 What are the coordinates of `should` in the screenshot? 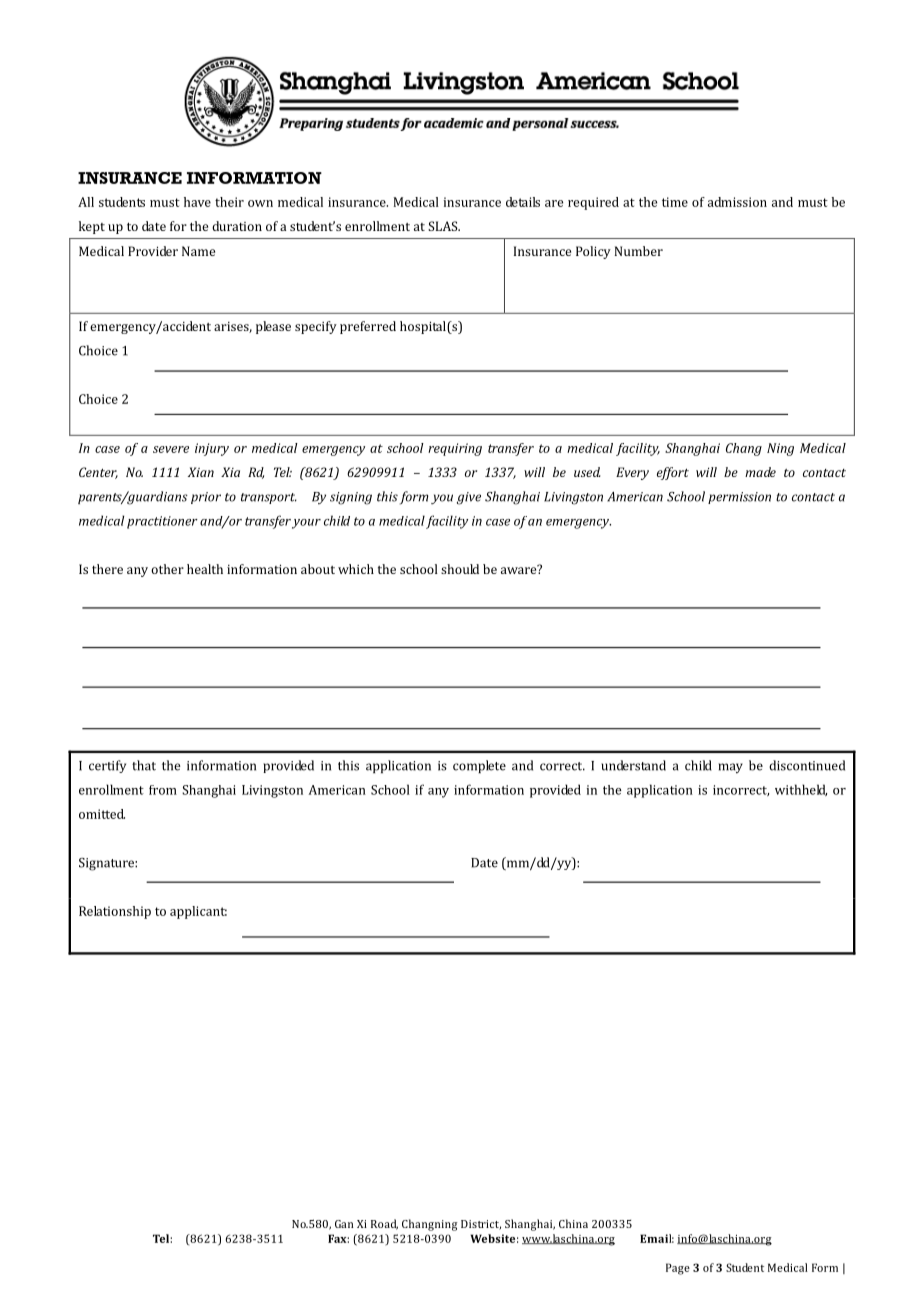 It's located at (460, 569).
